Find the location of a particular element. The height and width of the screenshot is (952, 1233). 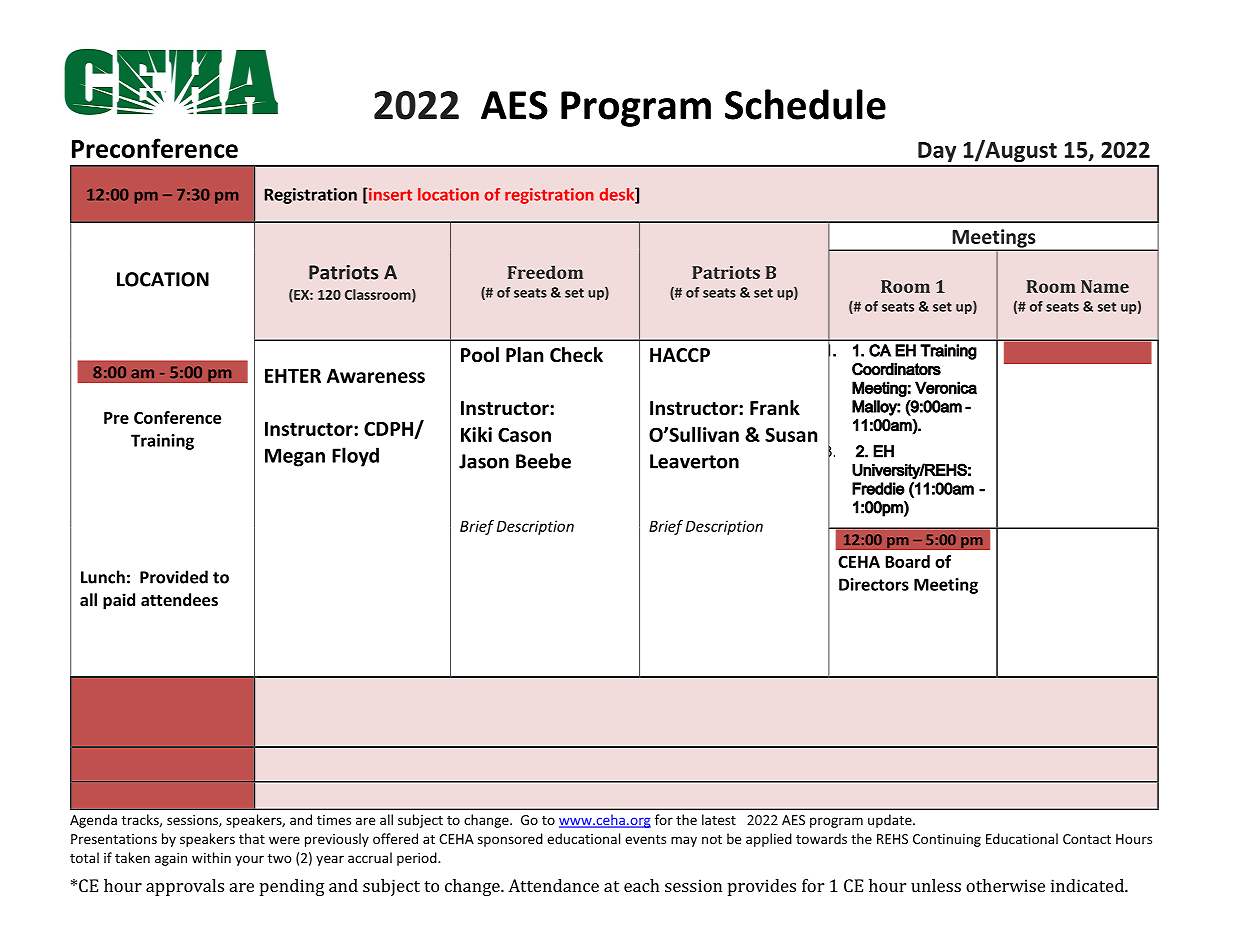

events is located at coordinates (645, 839).
